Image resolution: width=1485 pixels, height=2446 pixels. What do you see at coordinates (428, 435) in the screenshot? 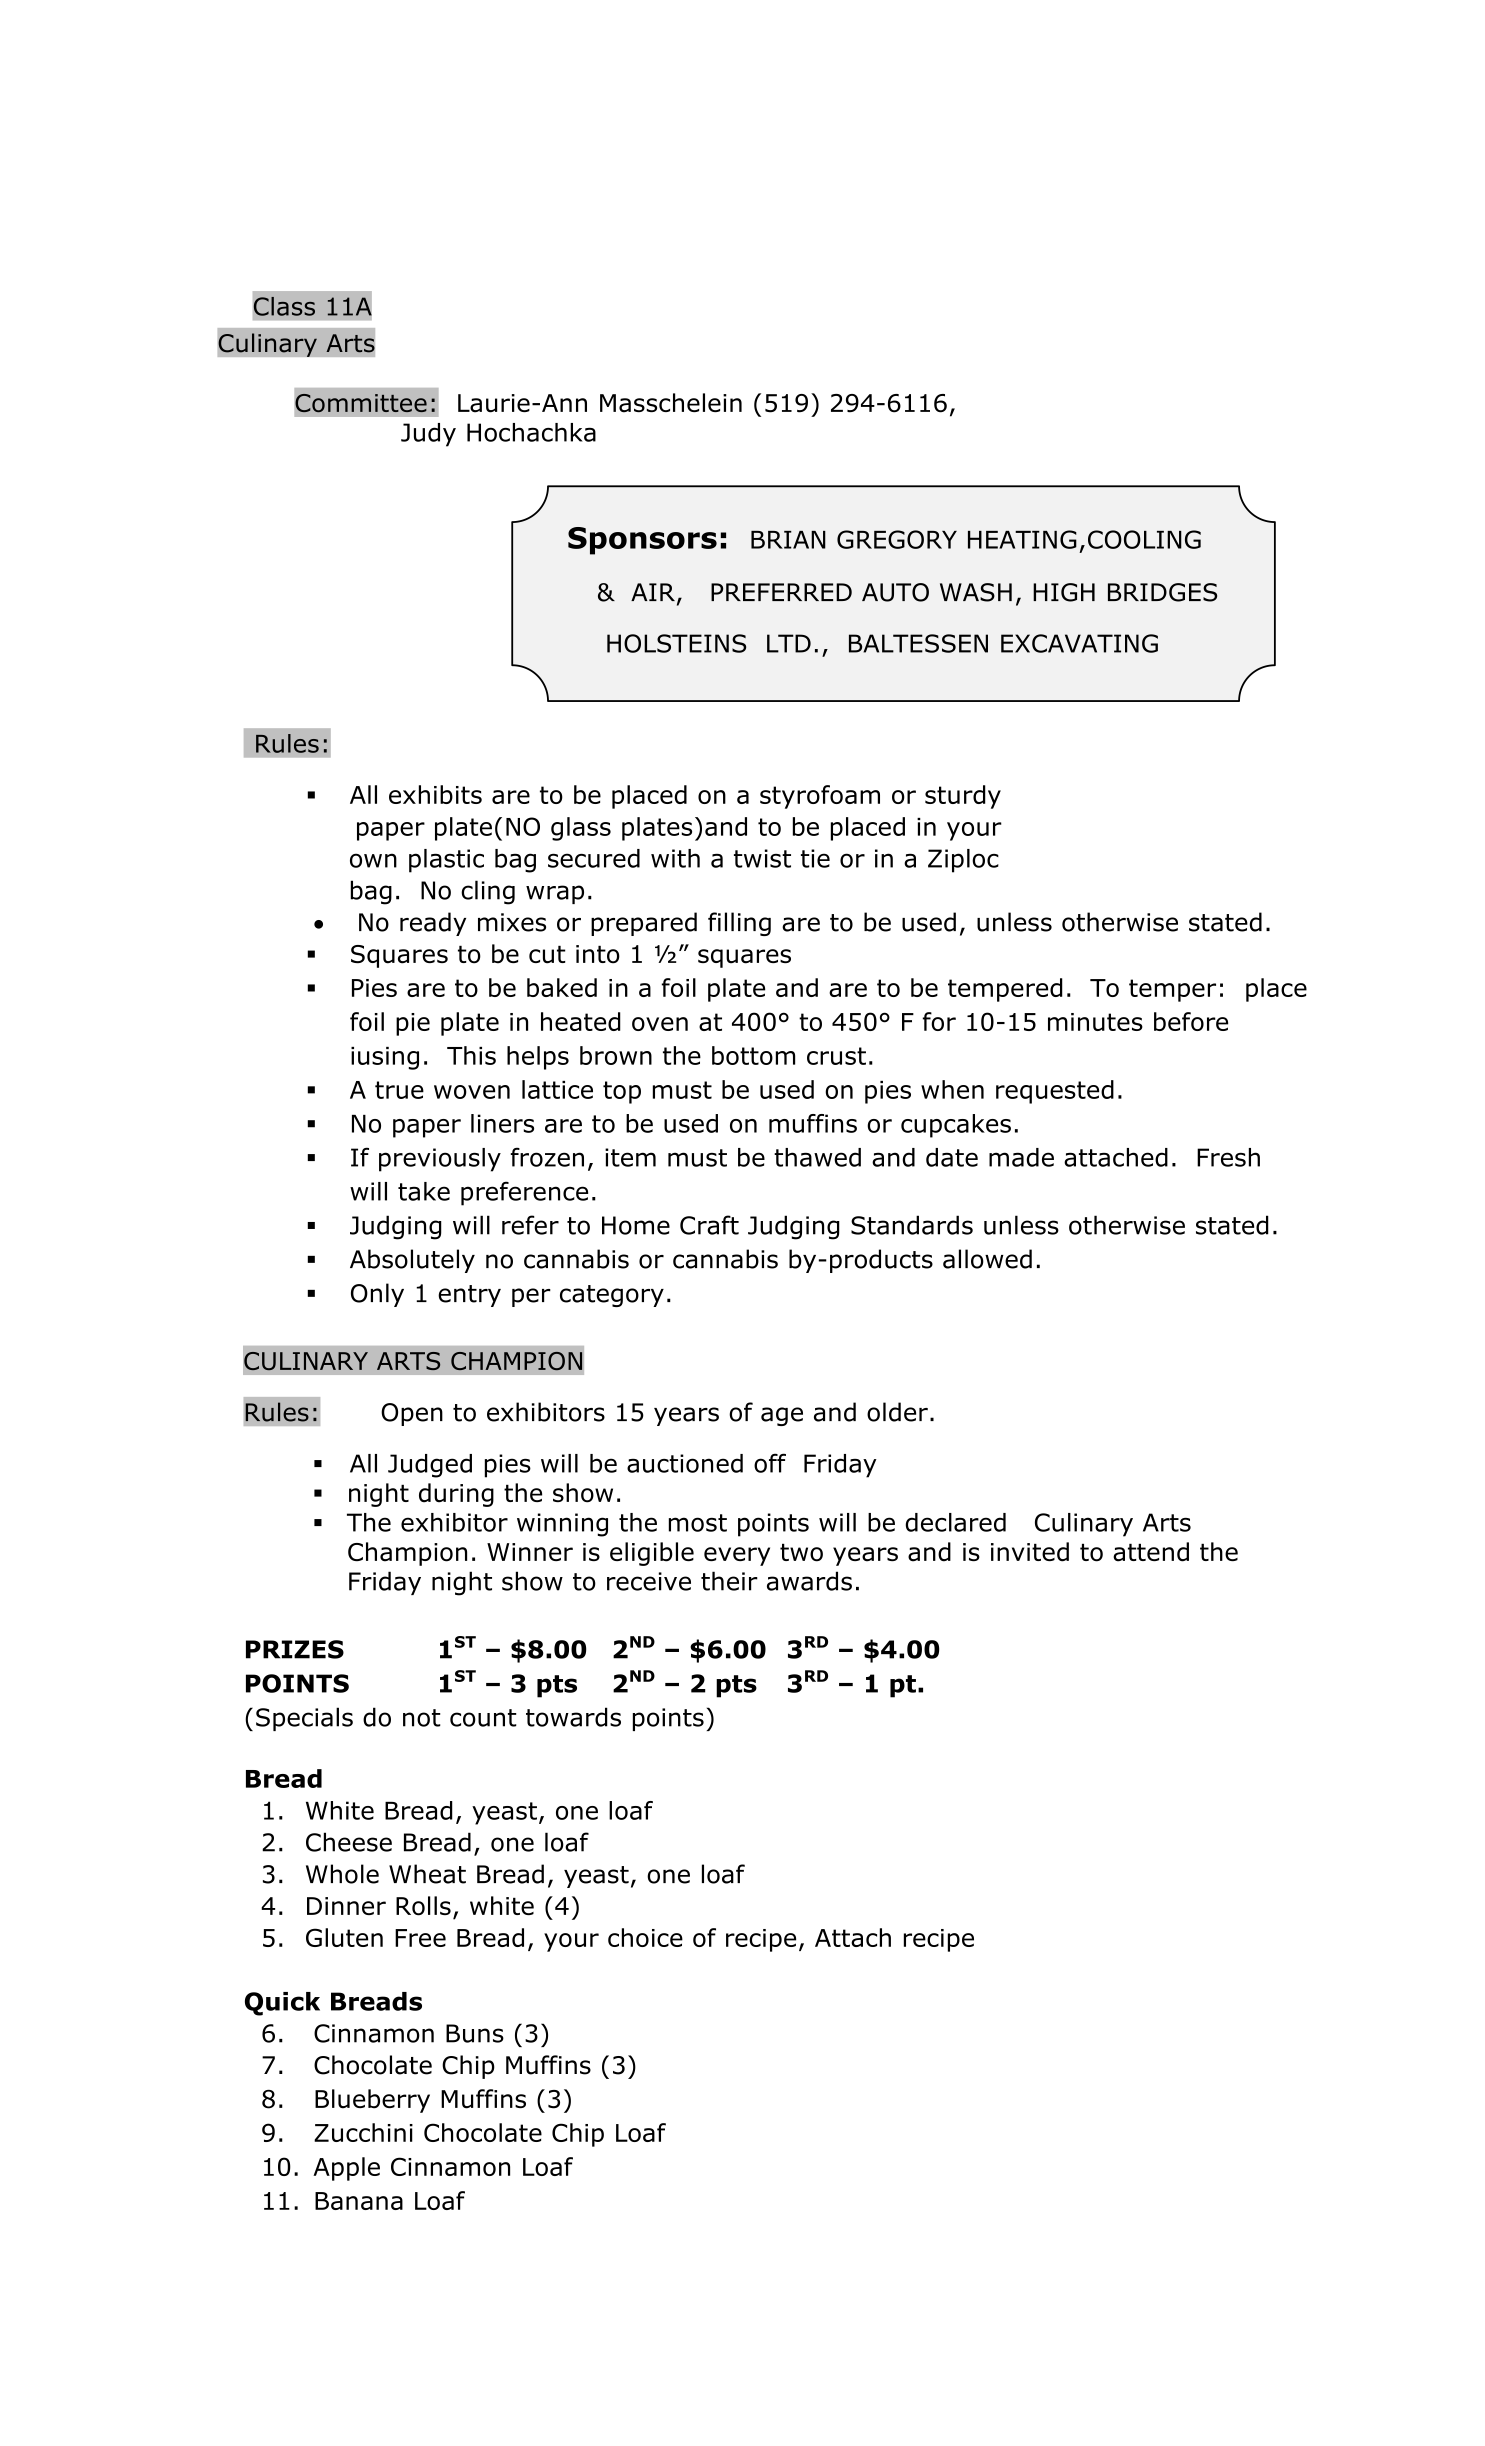
I see `Judy` at bounding box center [428, 435].
